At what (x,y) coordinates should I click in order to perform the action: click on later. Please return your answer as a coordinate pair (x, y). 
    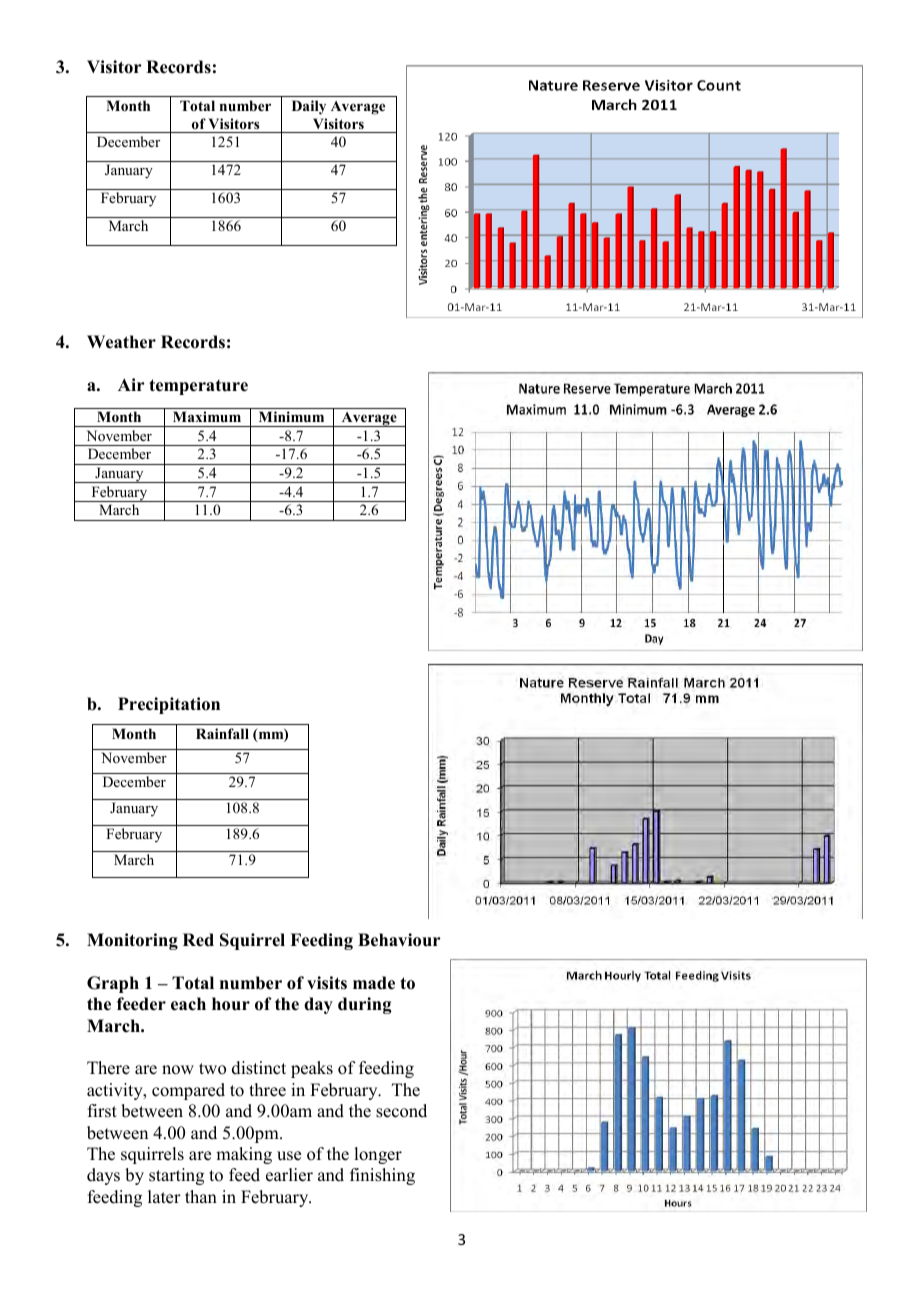
    Looking at the image, I should click on (164, 1197).
